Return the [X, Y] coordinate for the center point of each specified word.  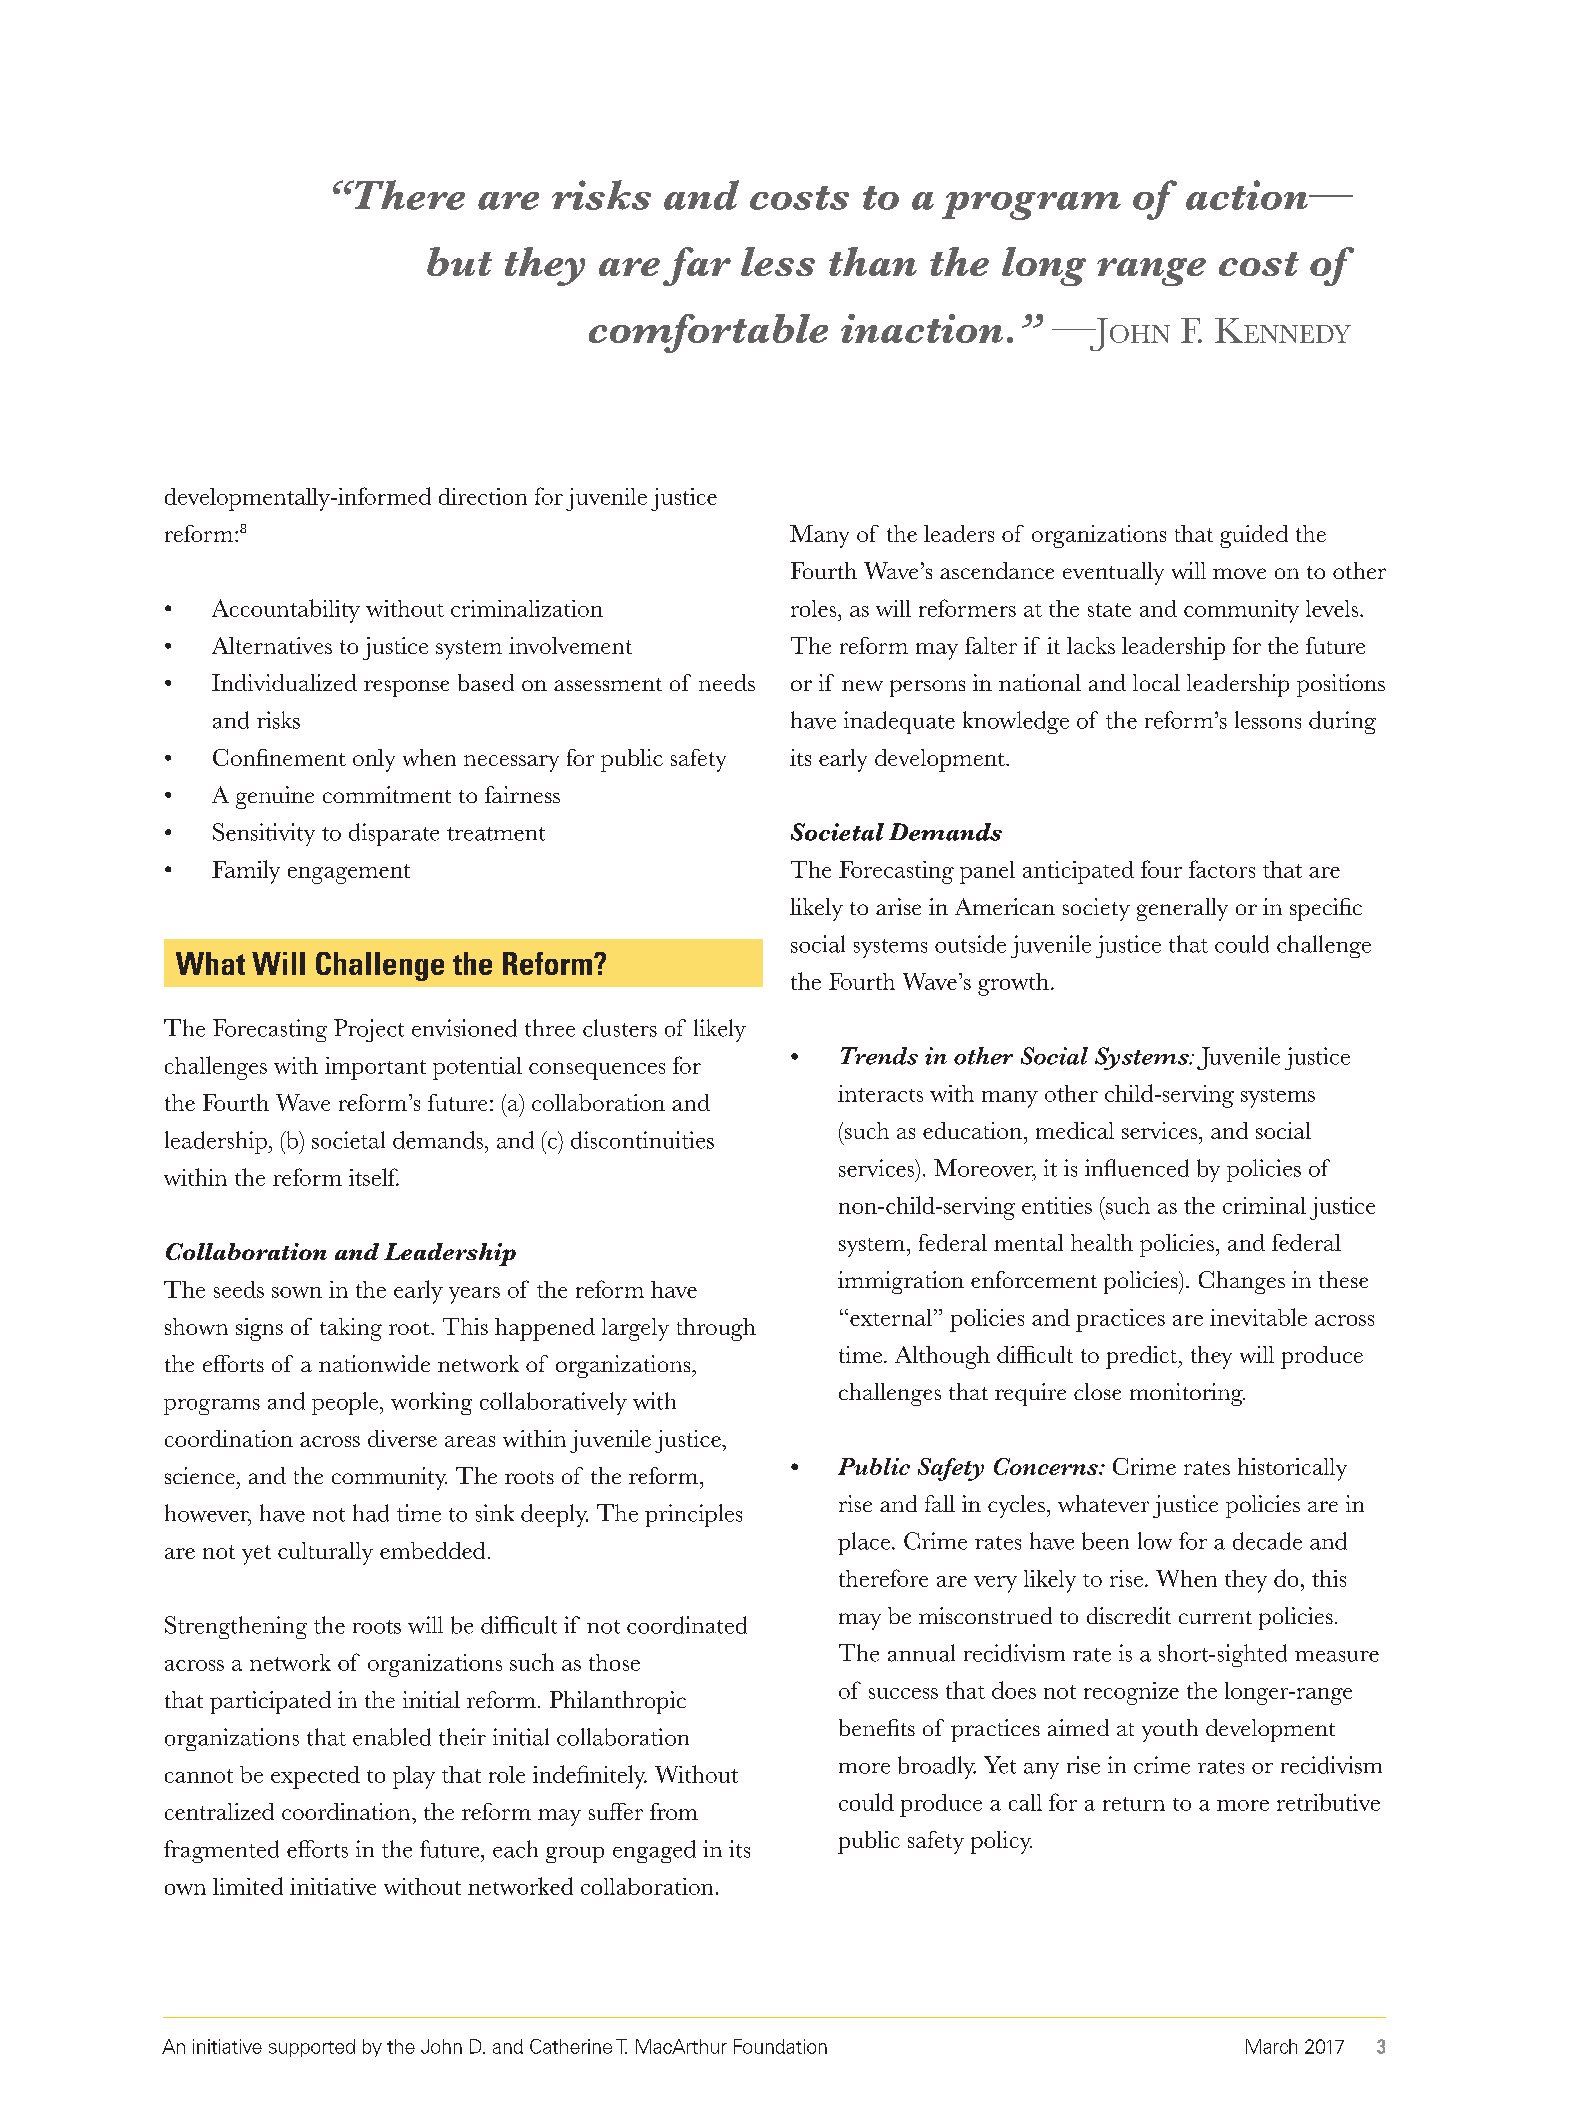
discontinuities [642, 1140]
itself [374, 1177]
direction [483, 496]
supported [312, 2048]
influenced [1137, 1168]
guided [1254, 536]
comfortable [708, 333]
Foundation [780, 2046]
